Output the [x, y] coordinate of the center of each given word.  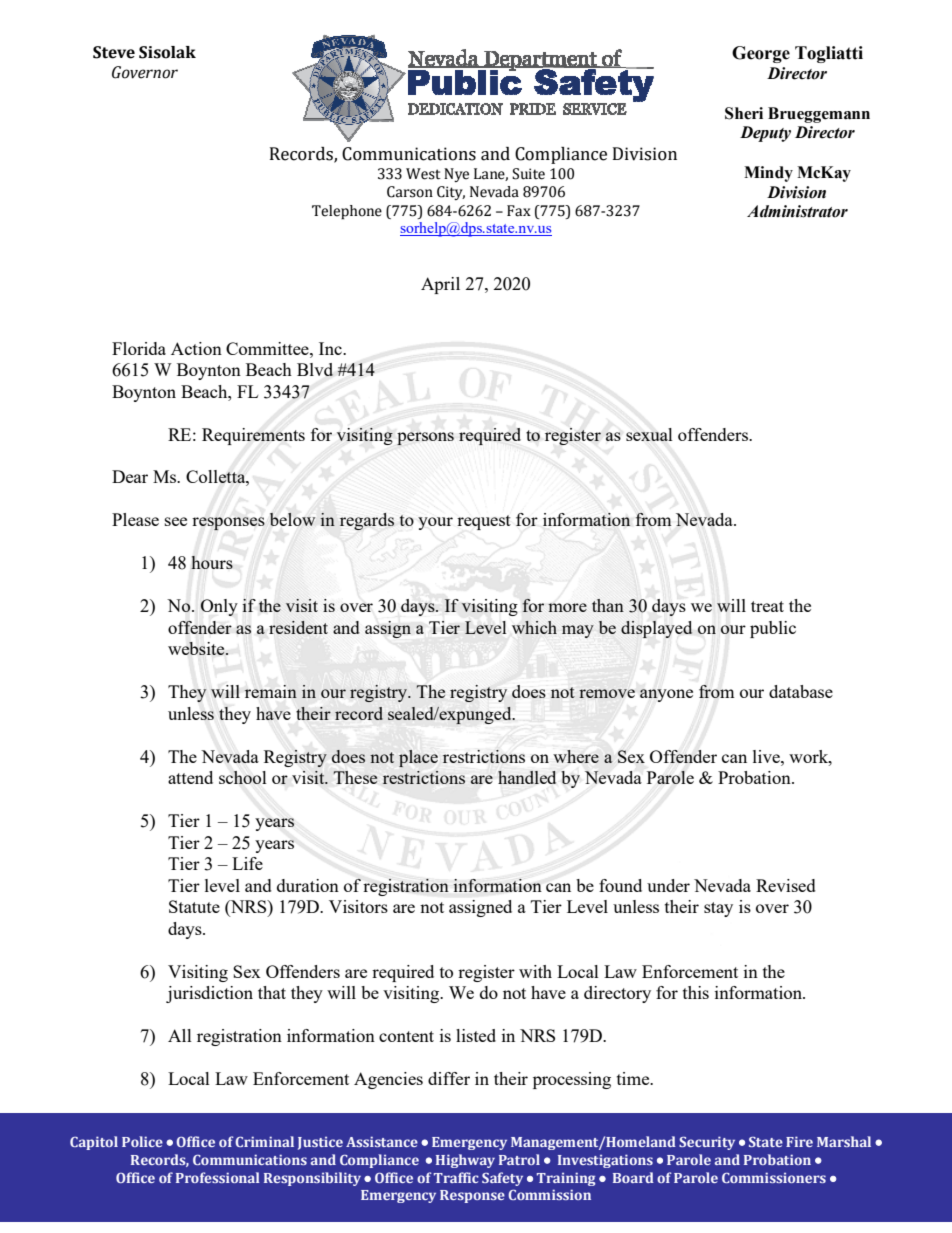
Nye [456, 175]
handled [527, 777]
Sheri [744, 113]
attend [190, 777]
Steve [114, 52]
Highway [465, 1161]
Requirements [253, 436]
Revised [786, 885]
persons [425, 438]
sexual [649, 434]
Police [142, 1141]
